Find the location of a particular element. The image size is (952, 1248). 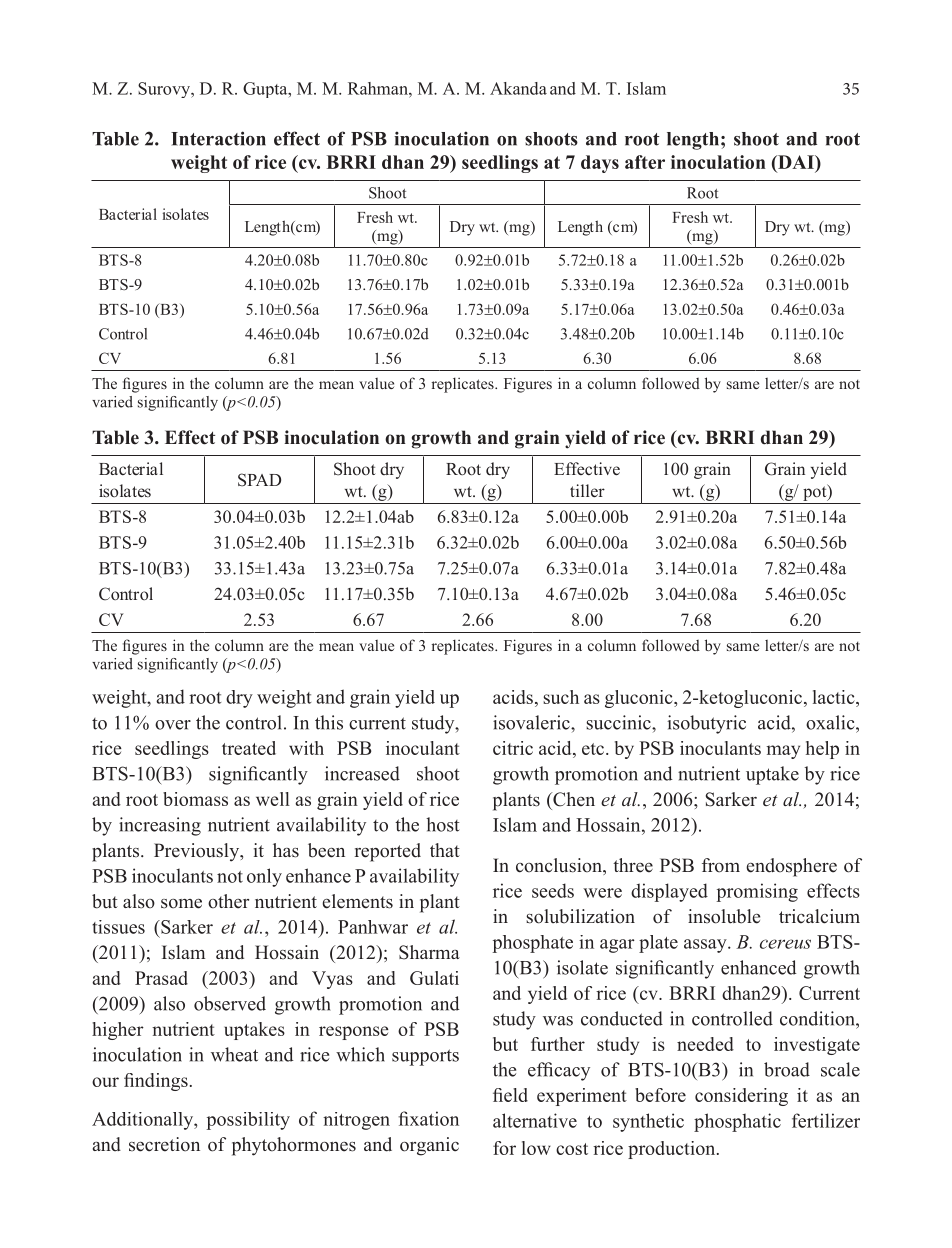

SPAD is located at coordinates (259, 480).
